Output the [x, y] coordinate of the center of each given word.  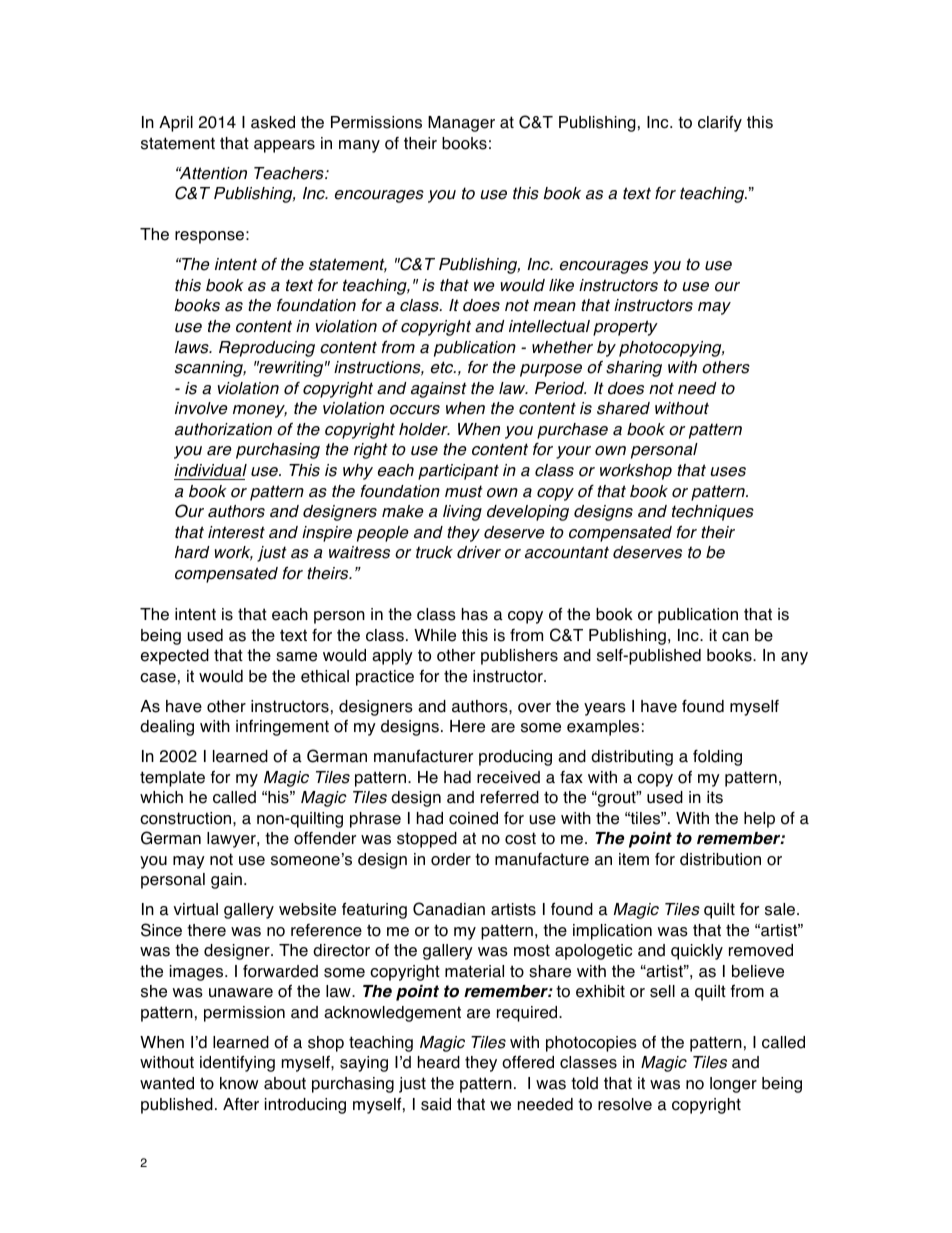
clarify [720, 123]
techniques [713, 513]
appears [284, 146]
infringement [282, 728]
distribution [720, 859]
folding [717, 758]
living [462, 513]
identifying [237, 1063]
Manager [461, 124]
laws [193, 347]
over [534, 708]
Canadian [449, 909]
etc [443, 367]
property [625, 328]
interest [236, 532]
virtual [195, 909]
